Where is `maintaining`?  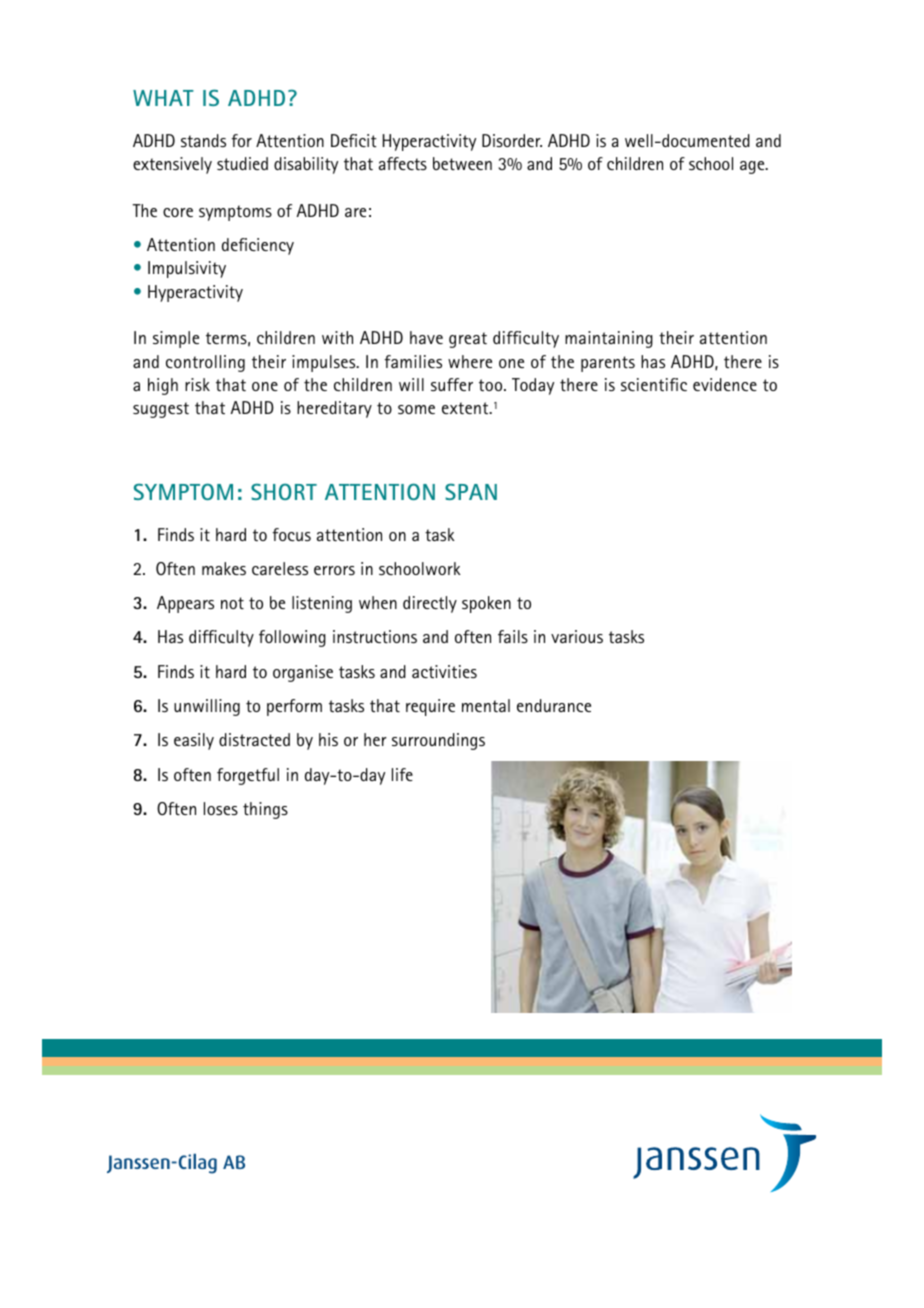
maintaining is located at coordinates (609, 339).
